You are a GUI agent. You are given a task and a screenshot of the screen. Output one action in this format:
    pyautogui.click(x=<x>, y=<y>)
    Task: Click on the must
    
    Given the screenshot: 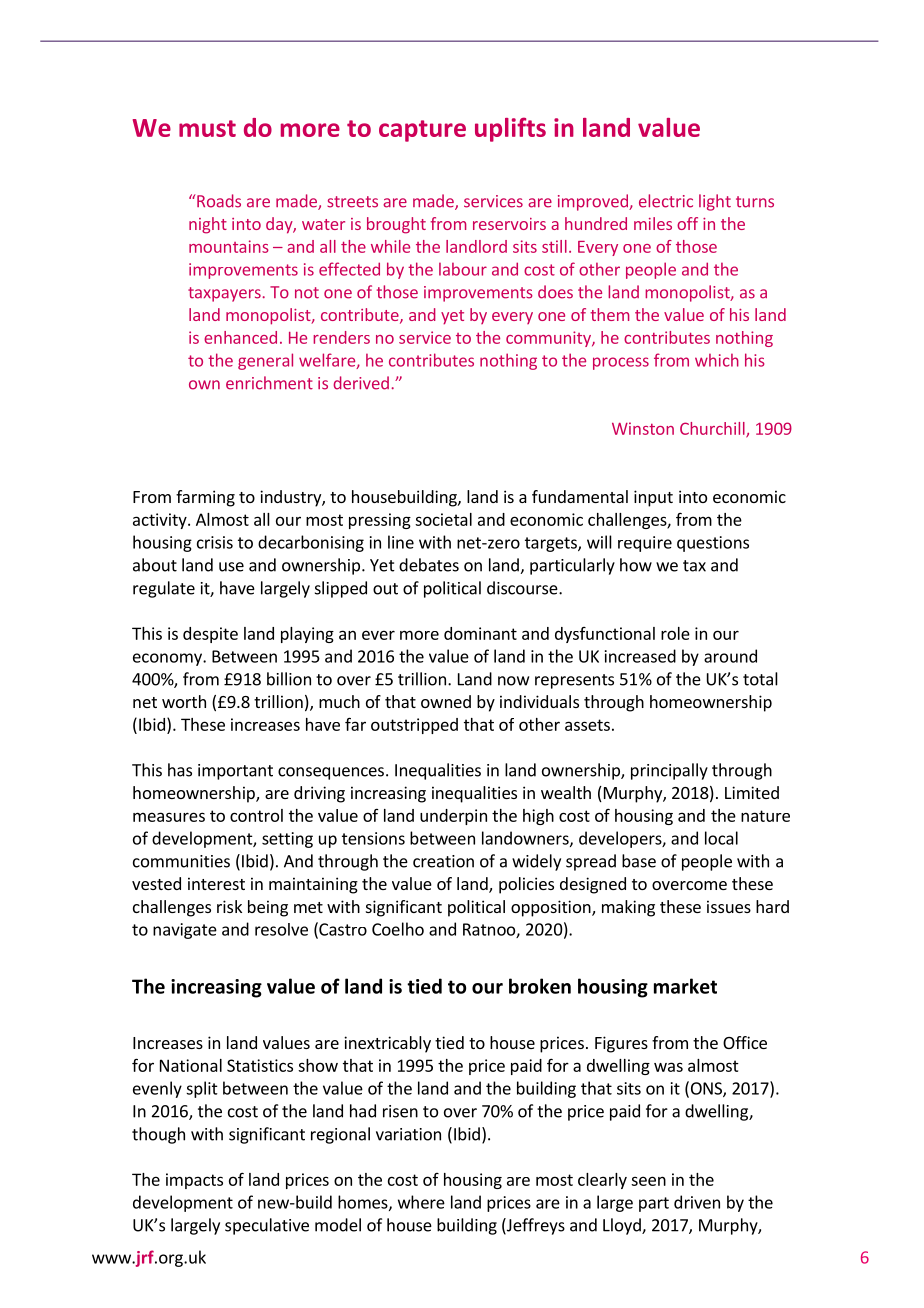 What is the action you would take?
    pyautogui.click(x=207, y=128)
